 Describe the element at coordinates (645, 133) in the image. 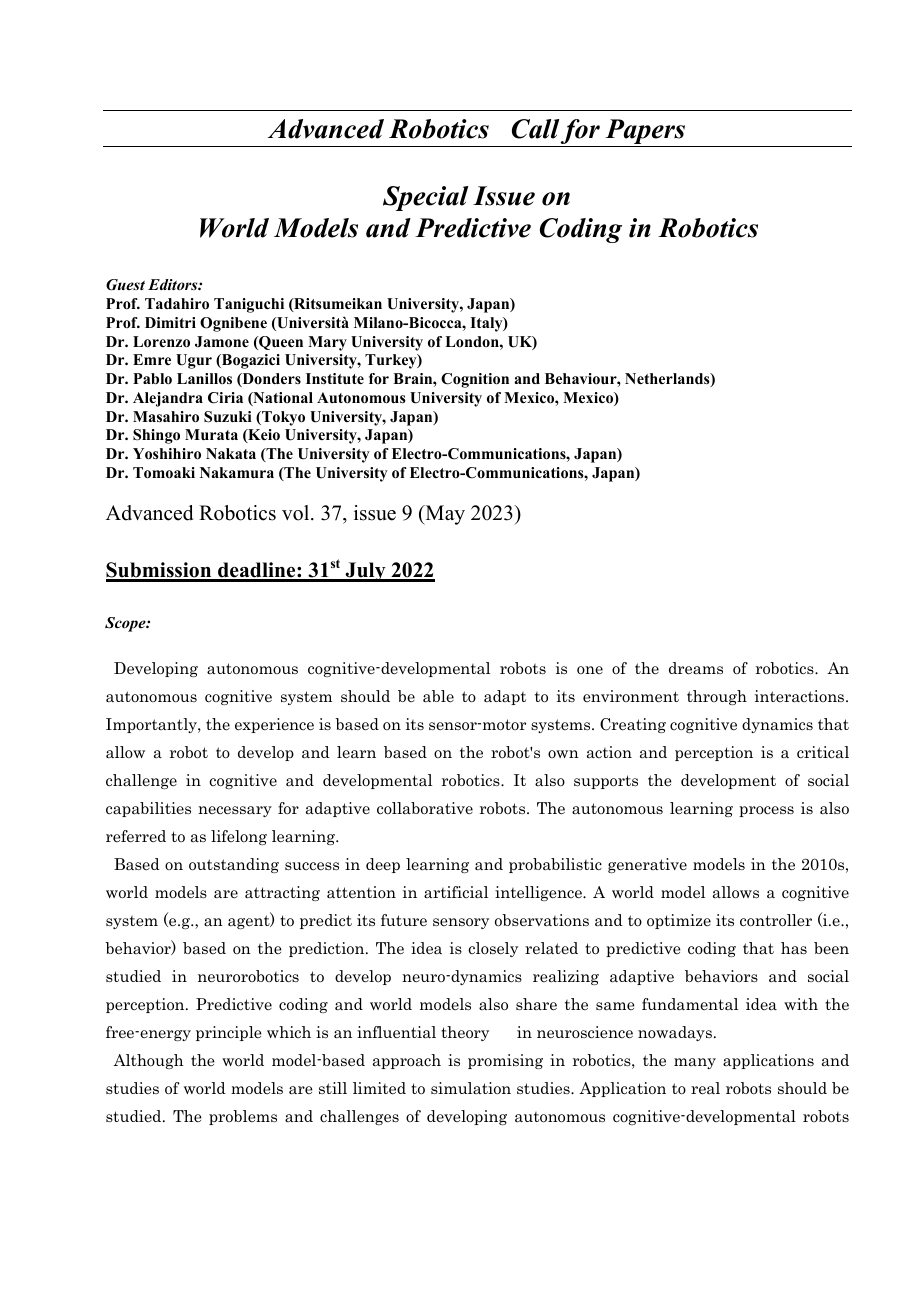

I see `Papers` at that location.
